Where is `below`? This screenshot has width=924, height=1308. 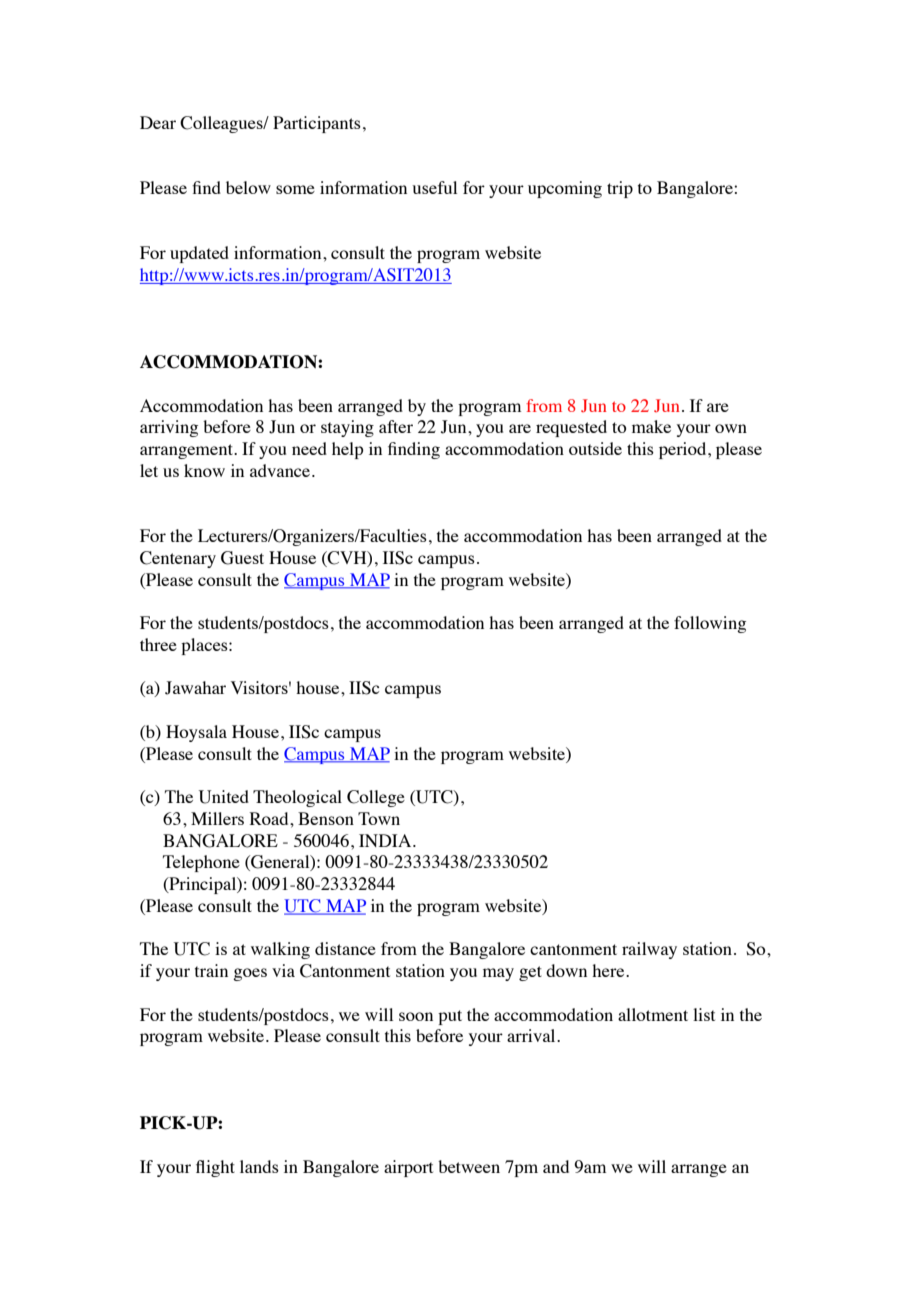
below is located at coordinates (248, 187).
